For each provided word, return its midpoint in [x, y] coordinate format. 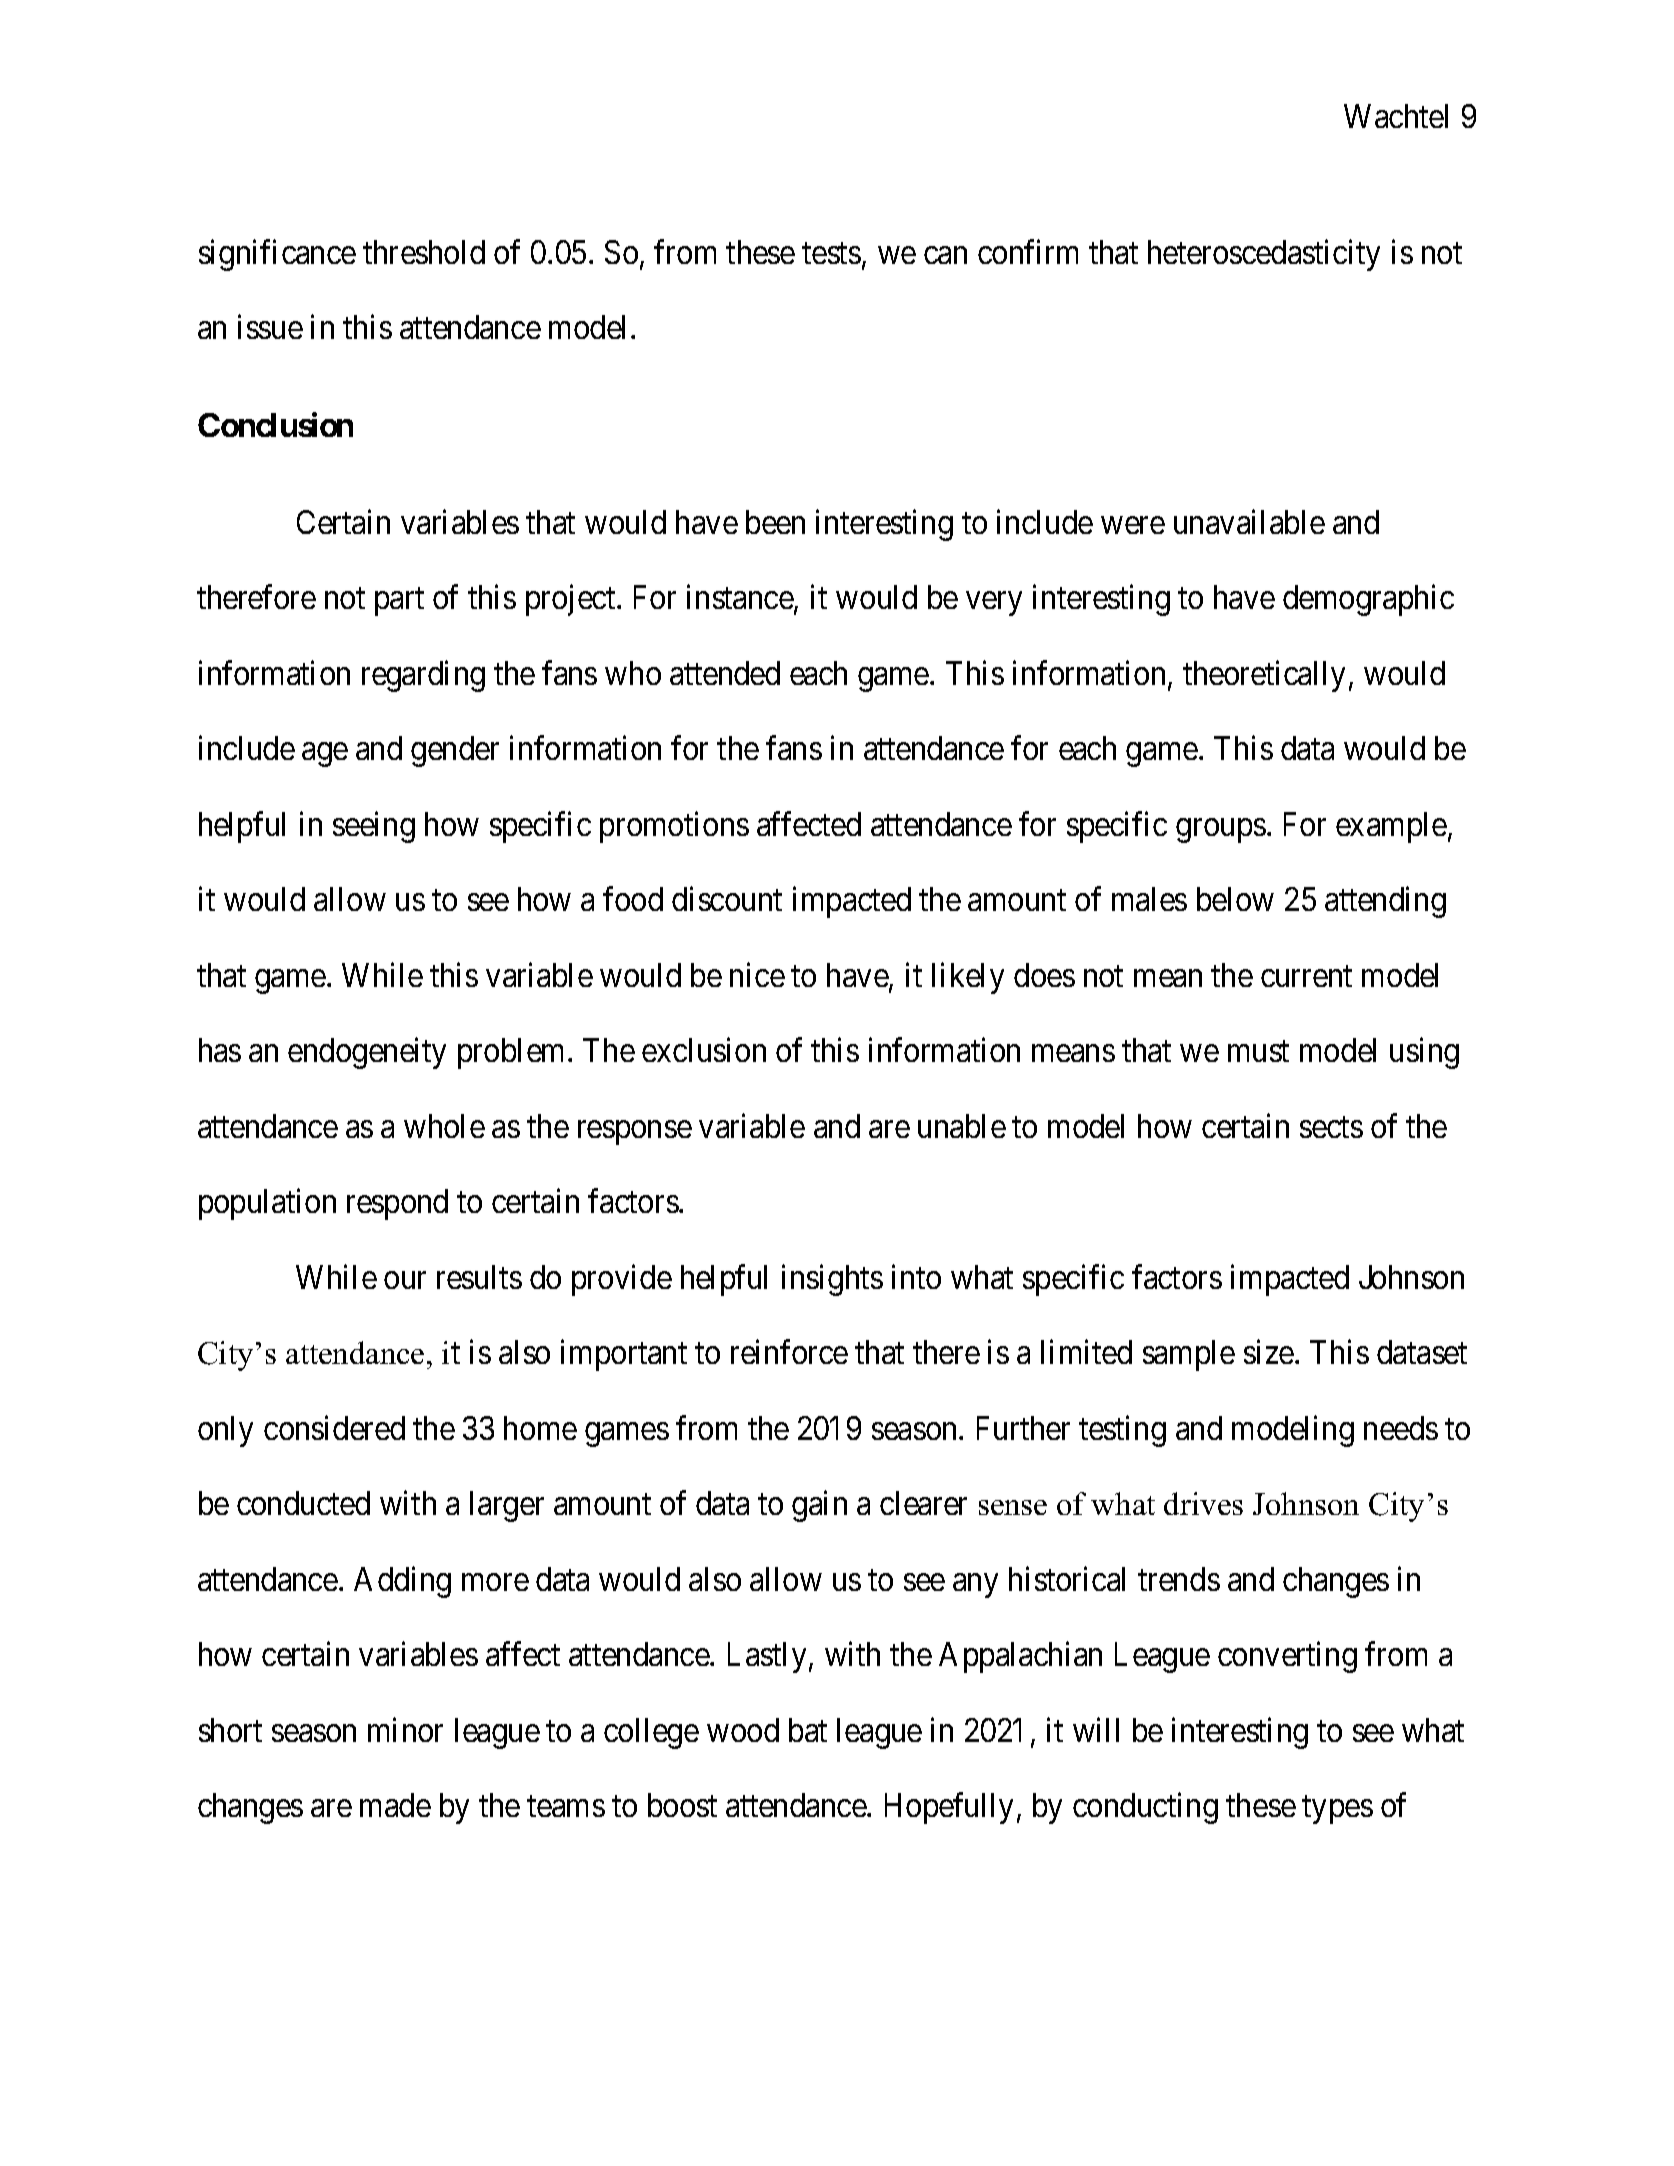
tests [831, 253]
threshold [424, 252]
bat [808, 1730]
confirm [1028, 251]
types [1337, 1810]
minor [405, 1729]
